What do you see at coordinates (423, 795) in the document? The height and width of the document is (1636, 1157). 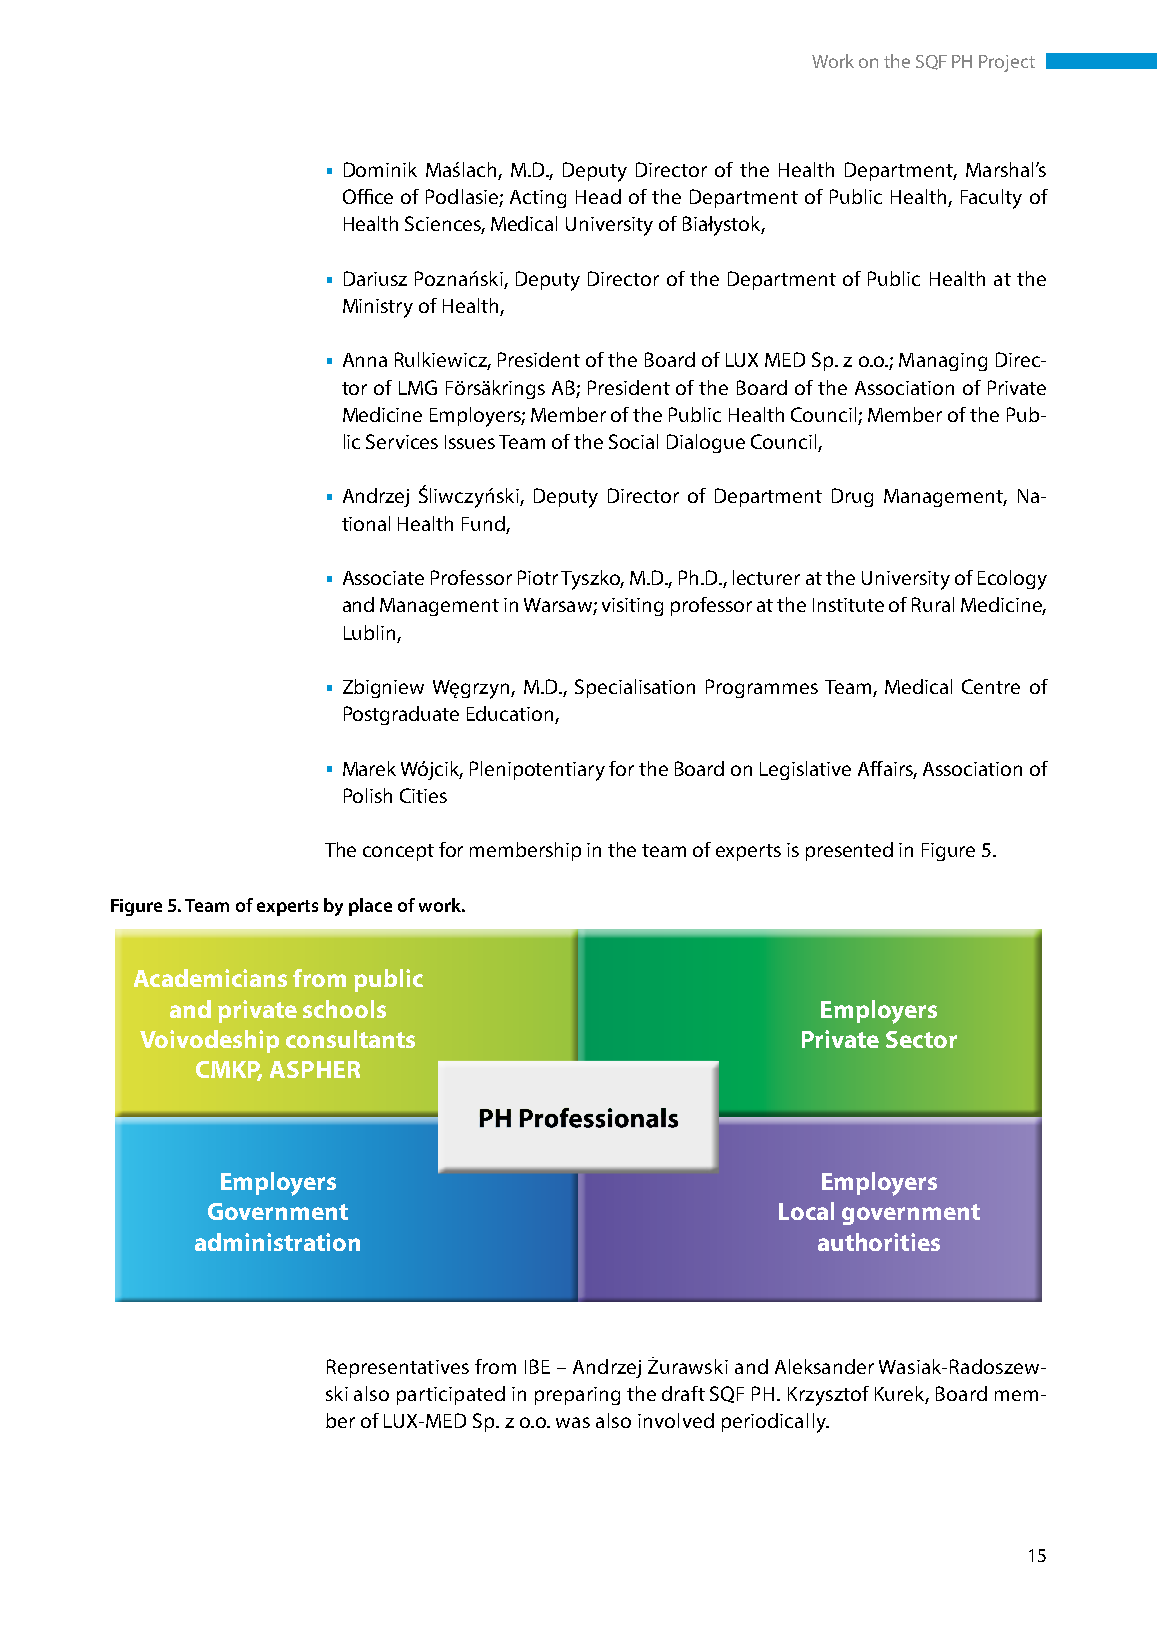 I see `Cities` at bounding box center [423, 795].
